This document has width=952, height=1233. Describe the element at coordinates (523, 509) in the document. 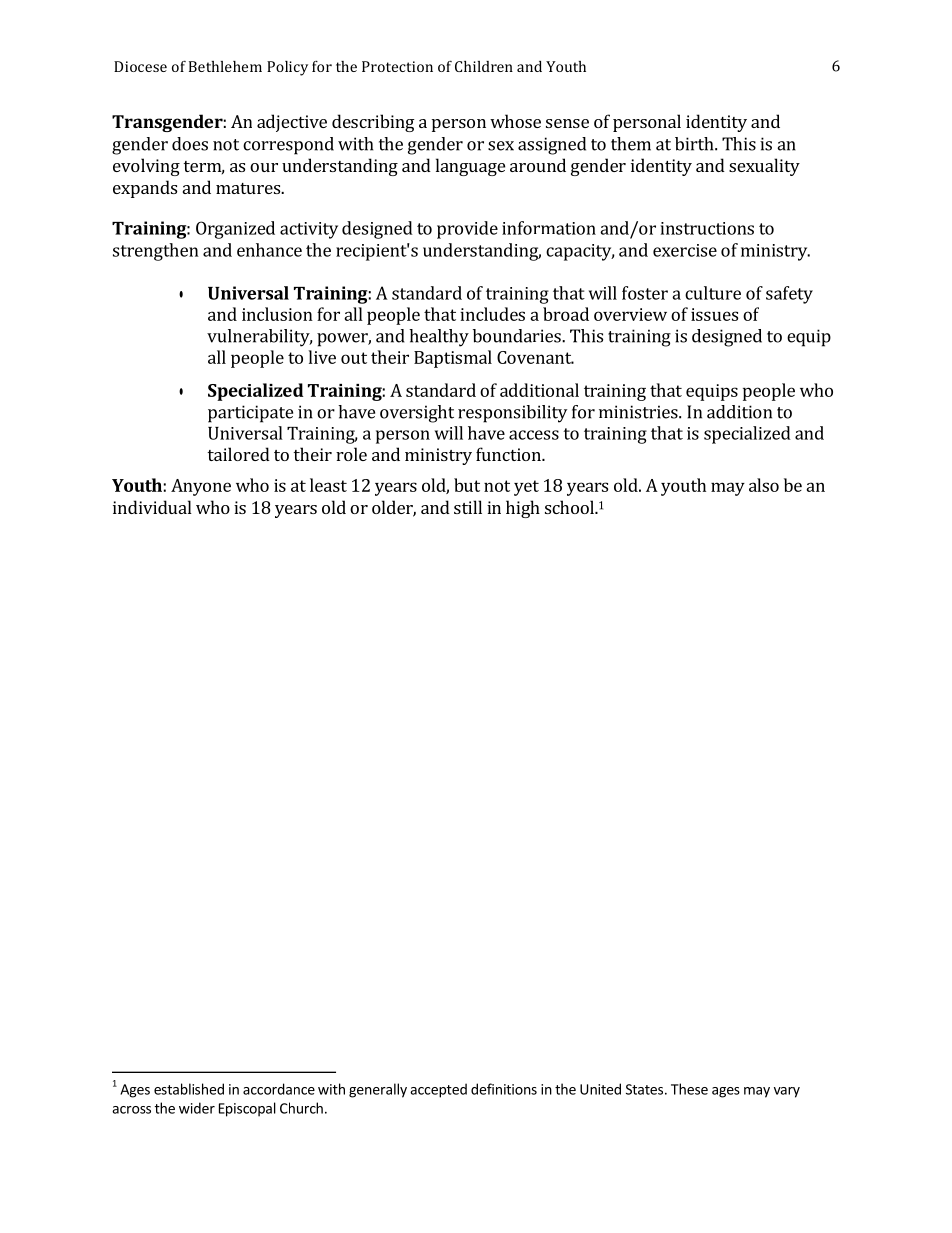

I see `high` at that location.
